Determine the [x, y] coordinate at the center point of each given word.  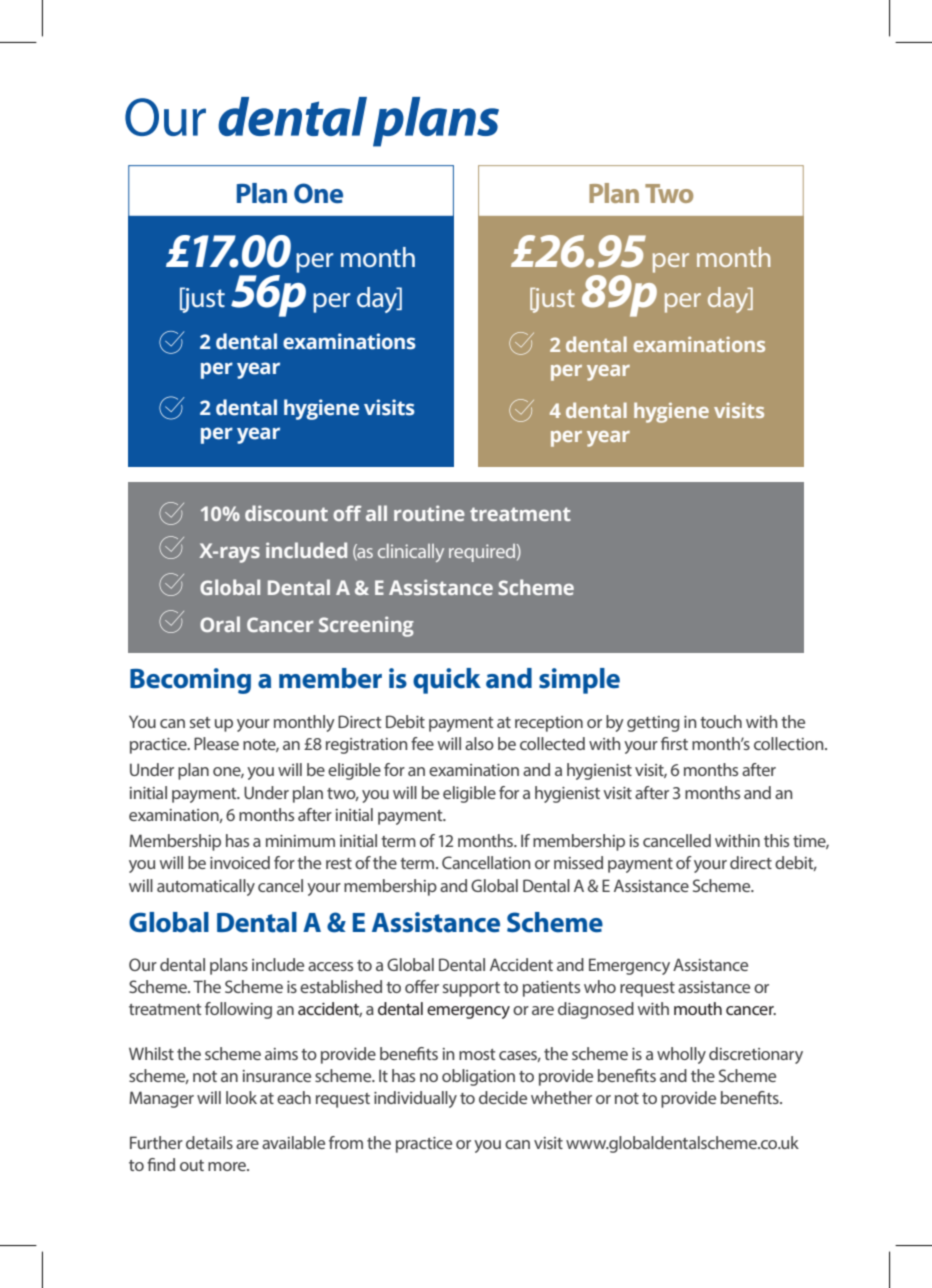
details [209, 1142]
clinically [411, 553]
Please [216, 743]
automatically [206, 887]
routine [429, 513]
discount [286, 513]
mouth [698, 1008]
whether [561, 1097]
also [479, 743]
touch [721, 721]
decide [503, 1097]
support [471, 989]
